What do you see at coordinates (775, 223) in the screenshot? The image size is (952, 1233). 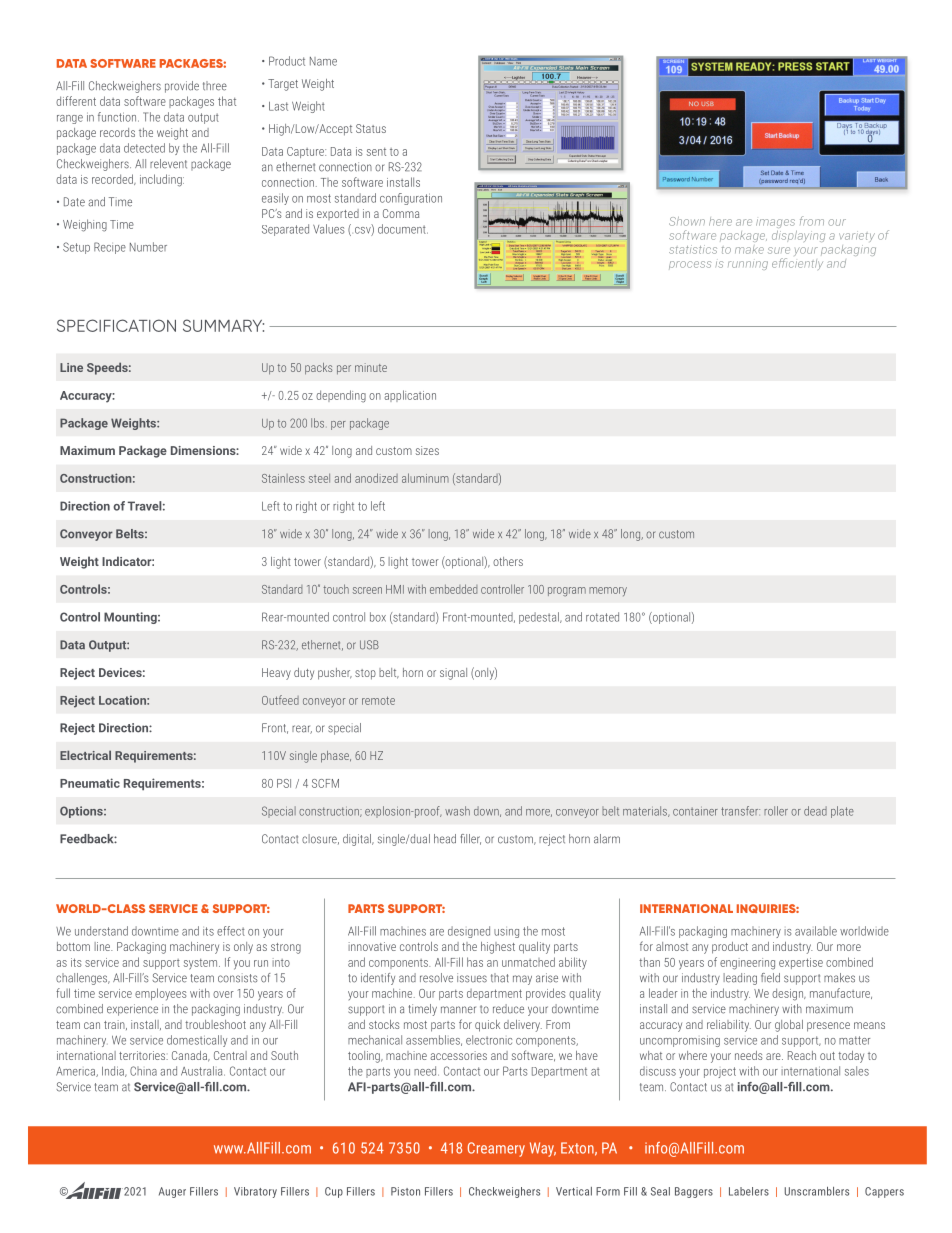 I see `images` at bounding box center [775, 223].
